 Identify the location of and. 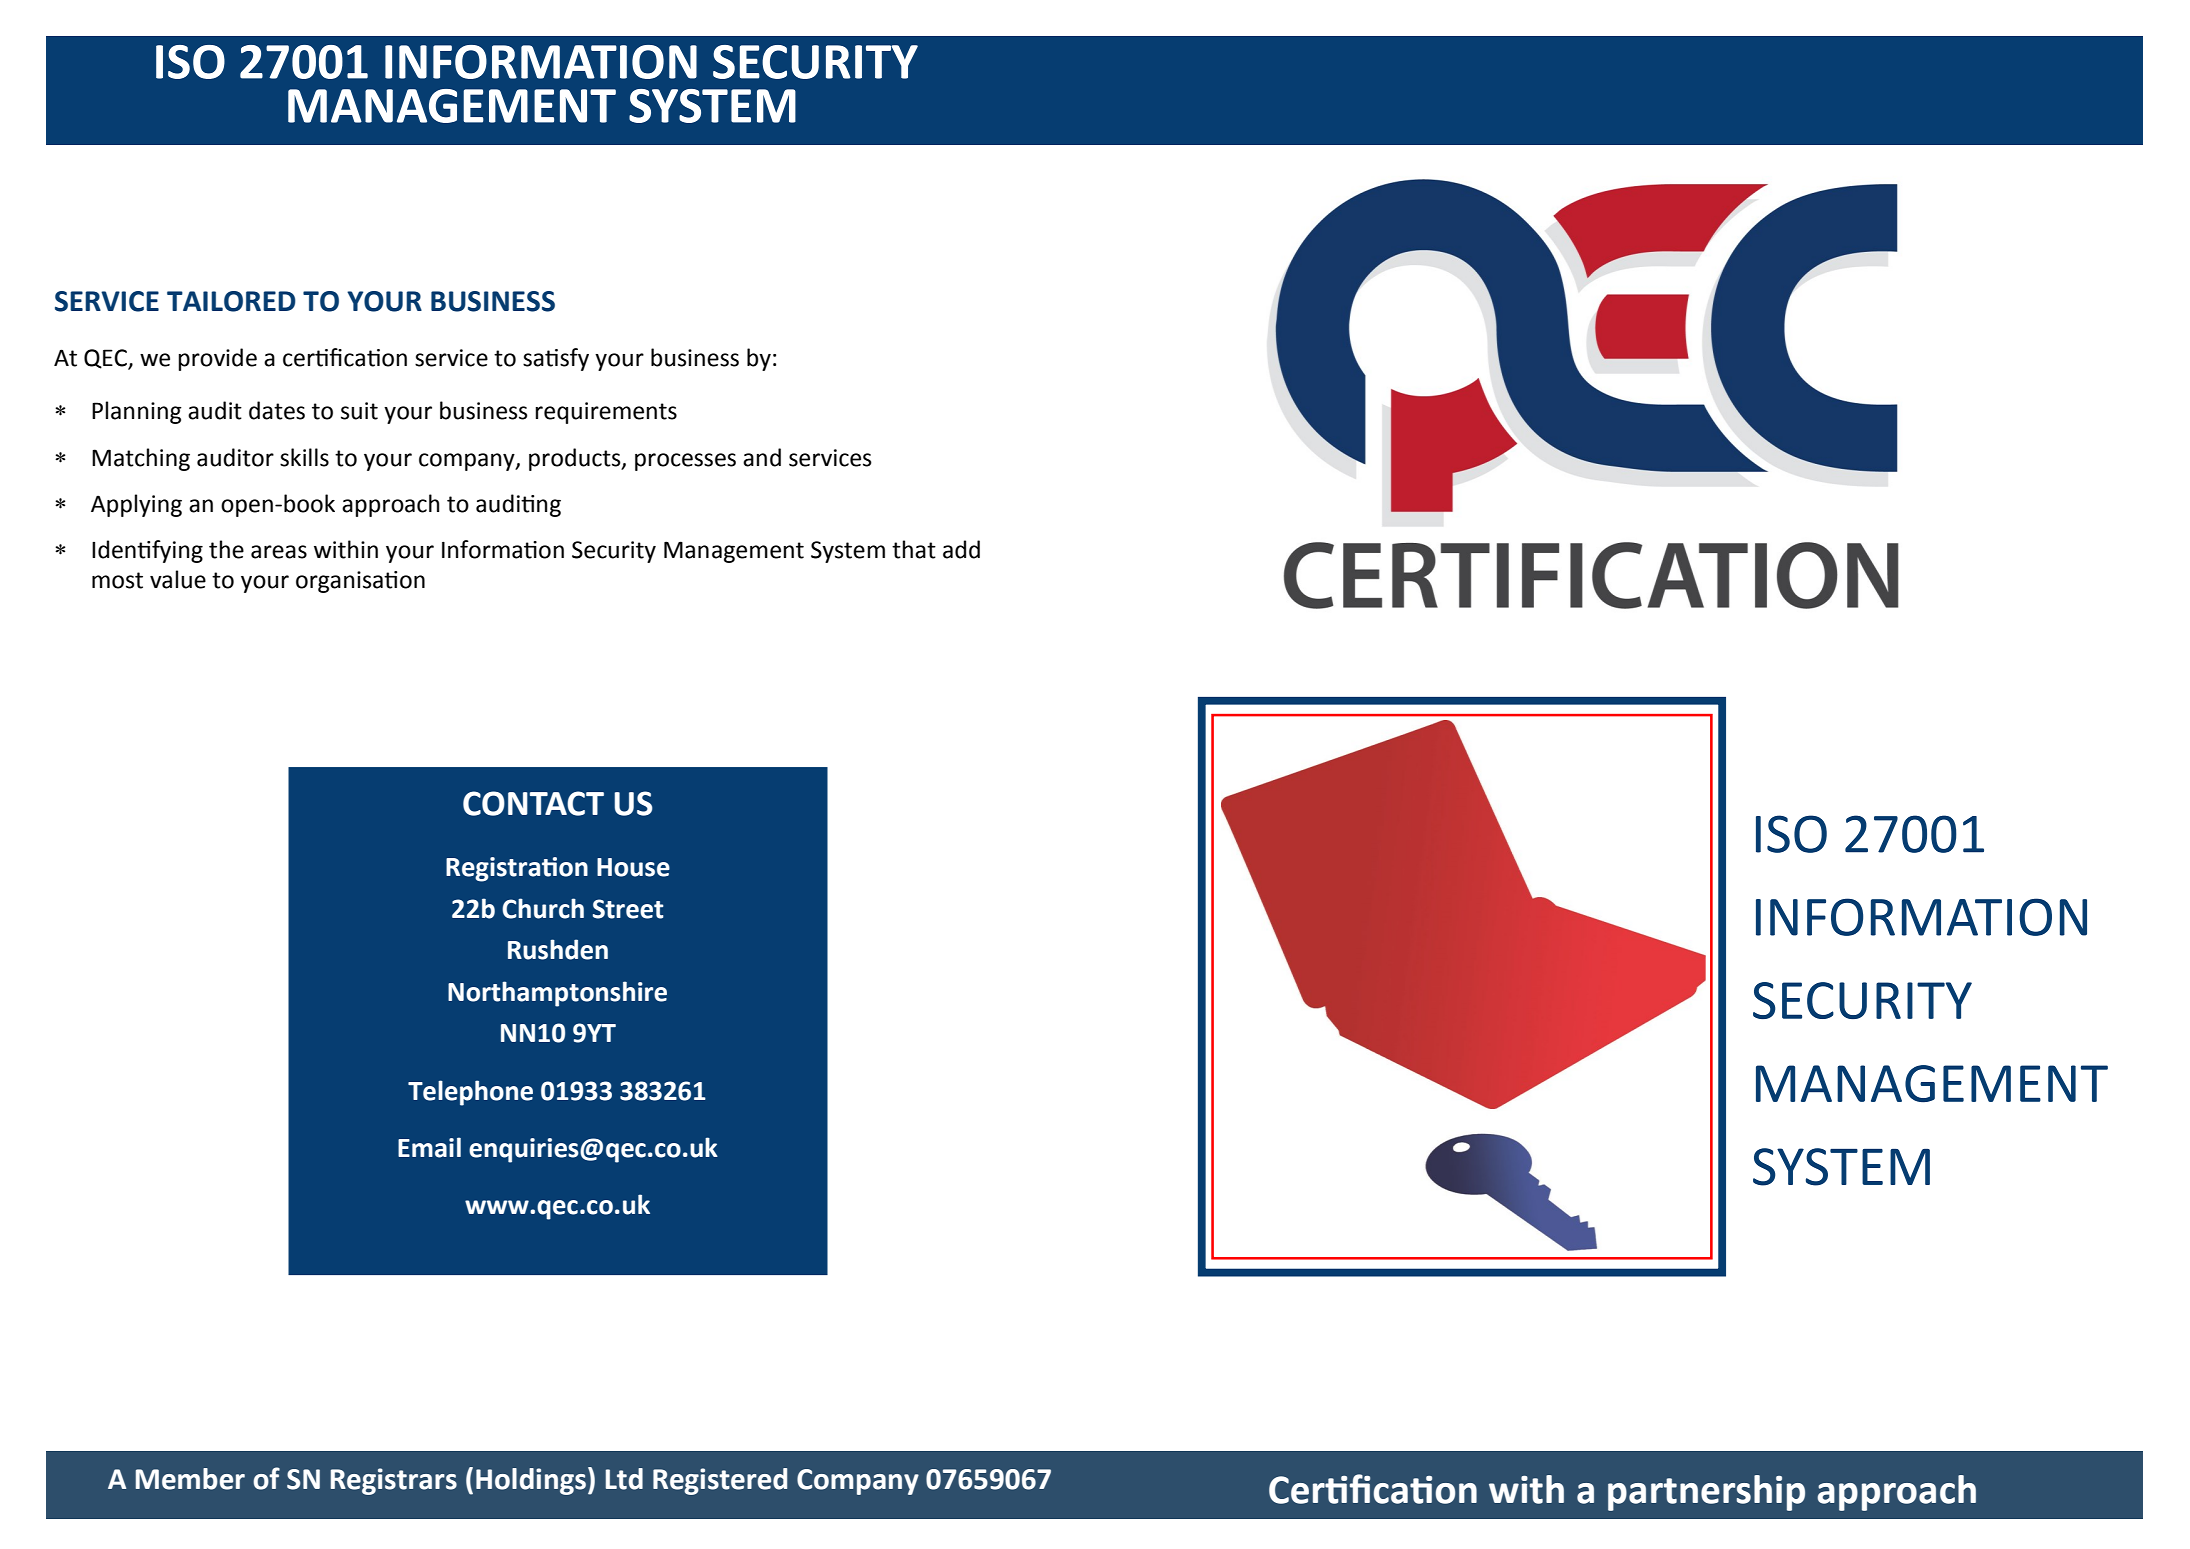
(762, 457).
